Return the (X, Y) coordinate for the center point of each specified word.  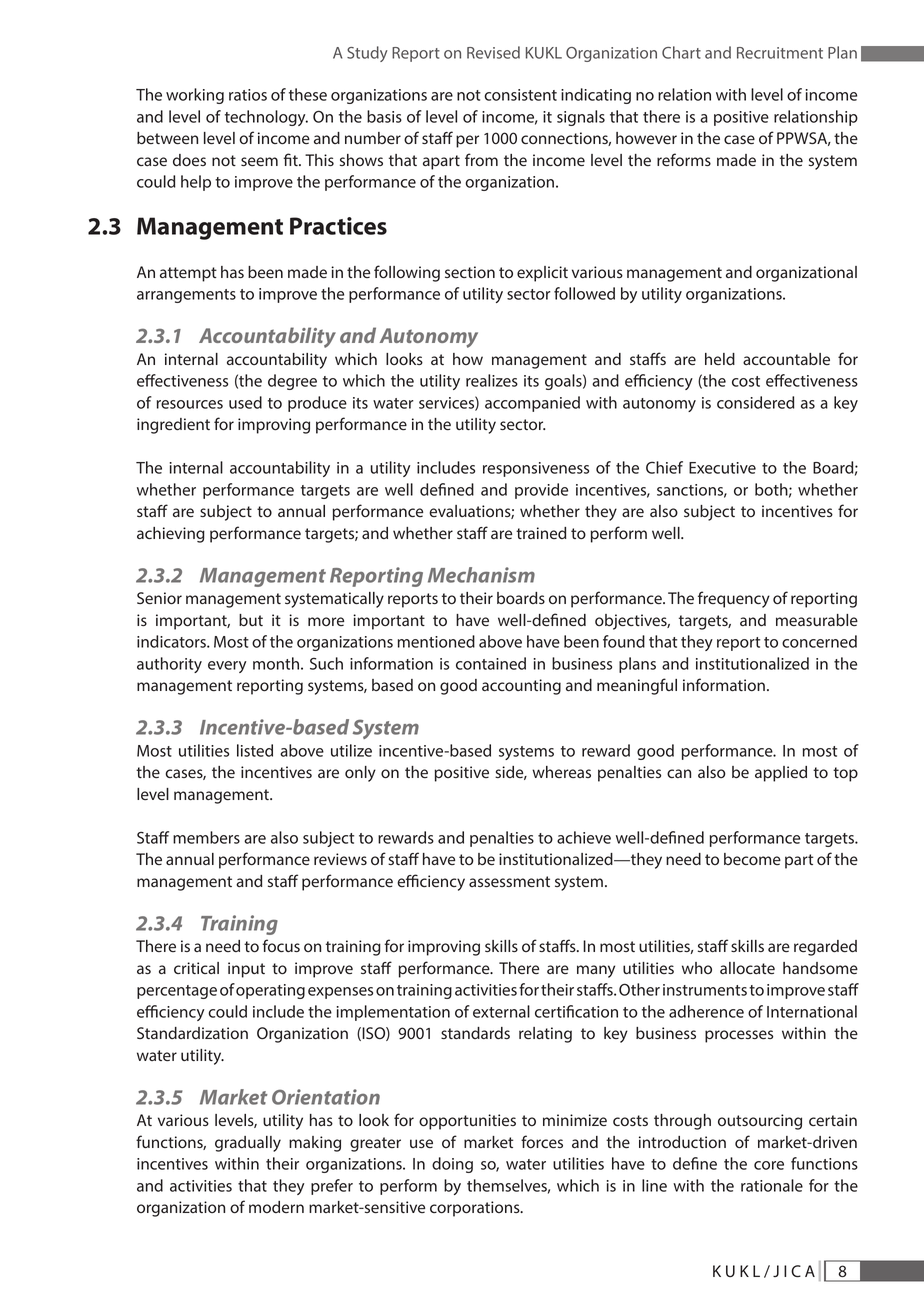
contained (491, 663)
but (251, 620)
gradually (248, 1144)
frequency (734, 599)
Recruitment (780, 53)
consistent (520, 95)
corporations (476, 1209)
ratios (248, 95)
